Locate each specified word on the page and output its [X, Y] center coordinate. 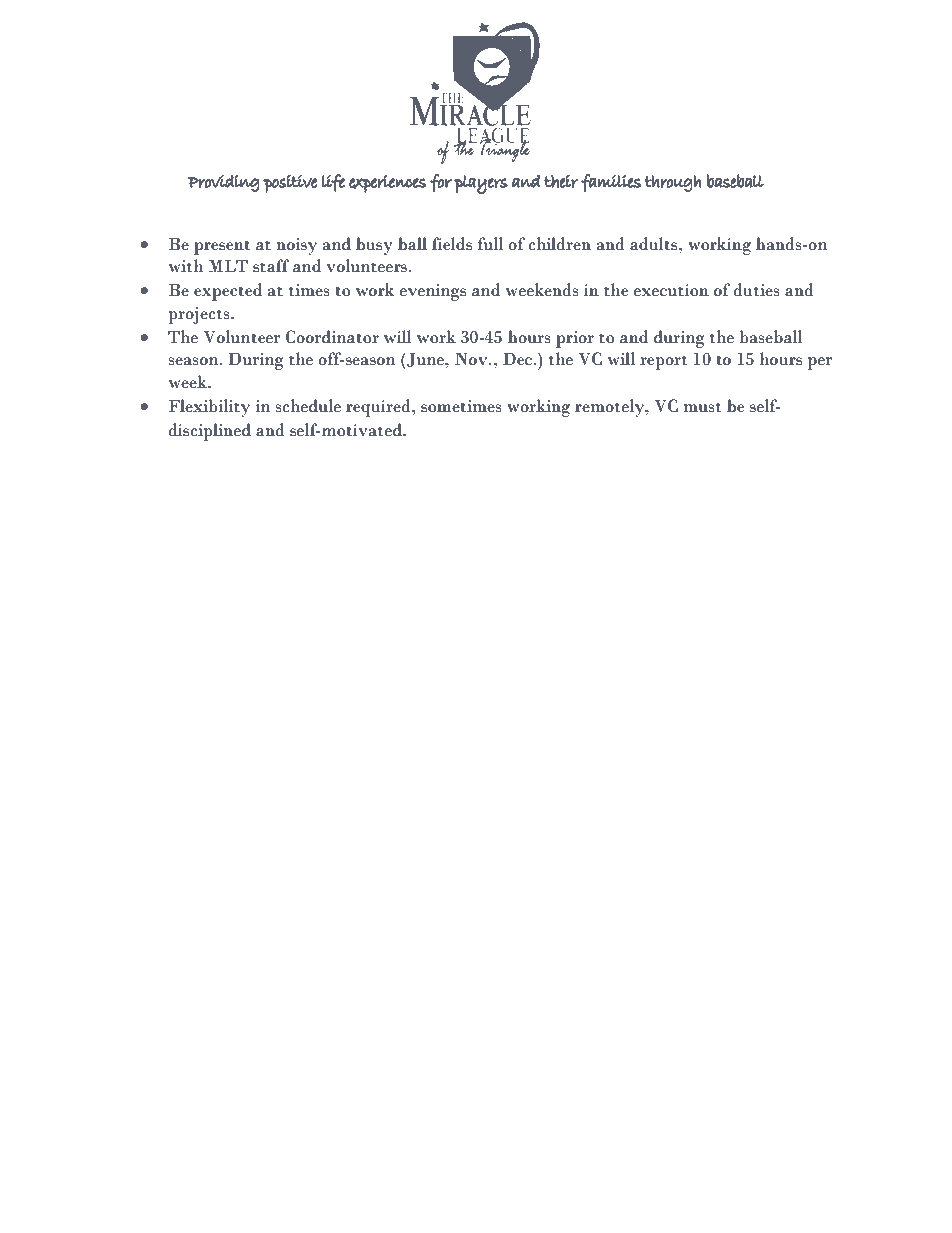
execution [671, 290]
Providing [224, 183]
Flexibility [209, 408]
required [379, 408]
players [481, 184]
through [673, 183]
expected [228, 292]
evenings [433, 292]
